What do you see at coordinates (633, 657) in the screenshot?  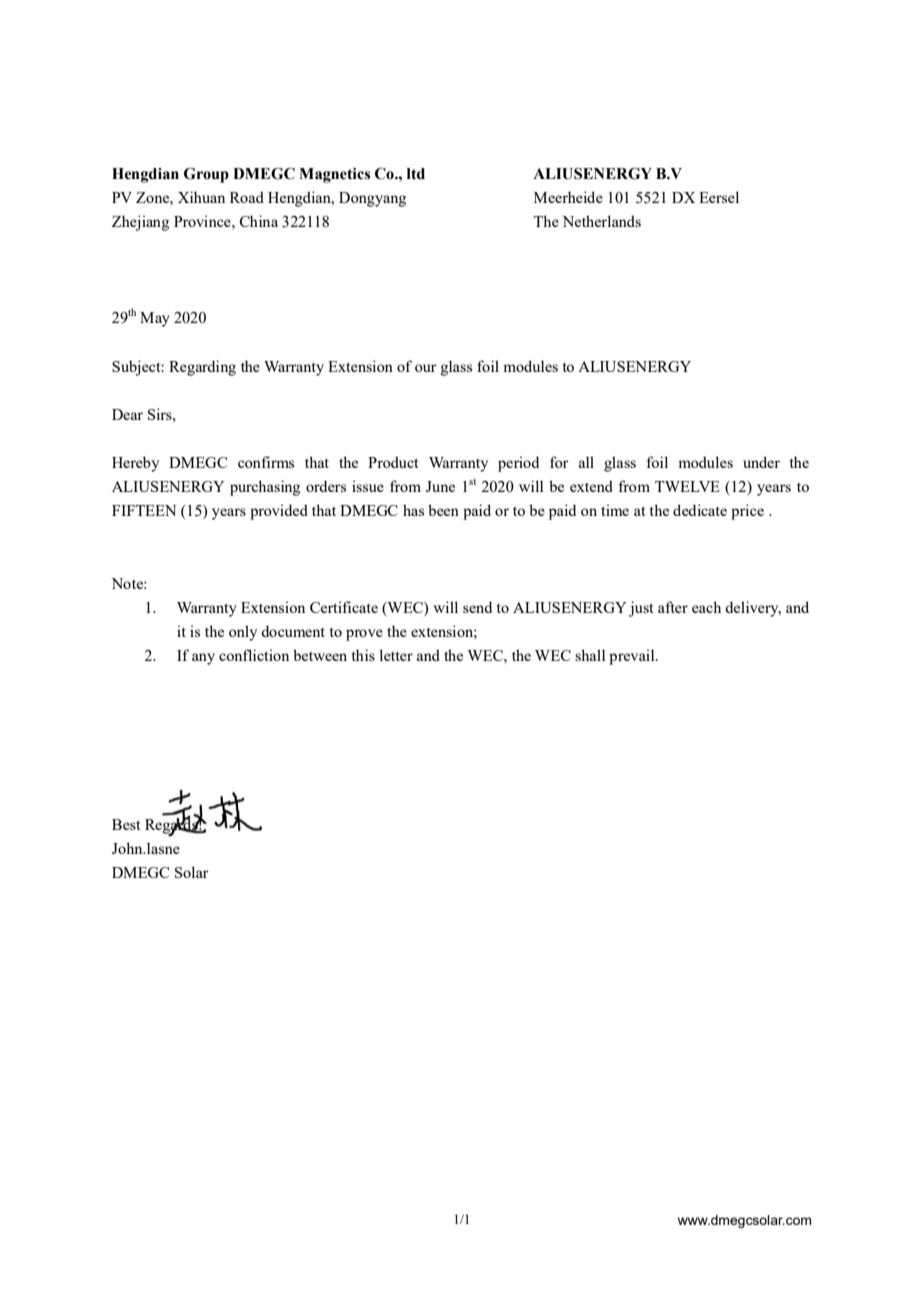 I see `prevail` at bounding box center [633, 657].
